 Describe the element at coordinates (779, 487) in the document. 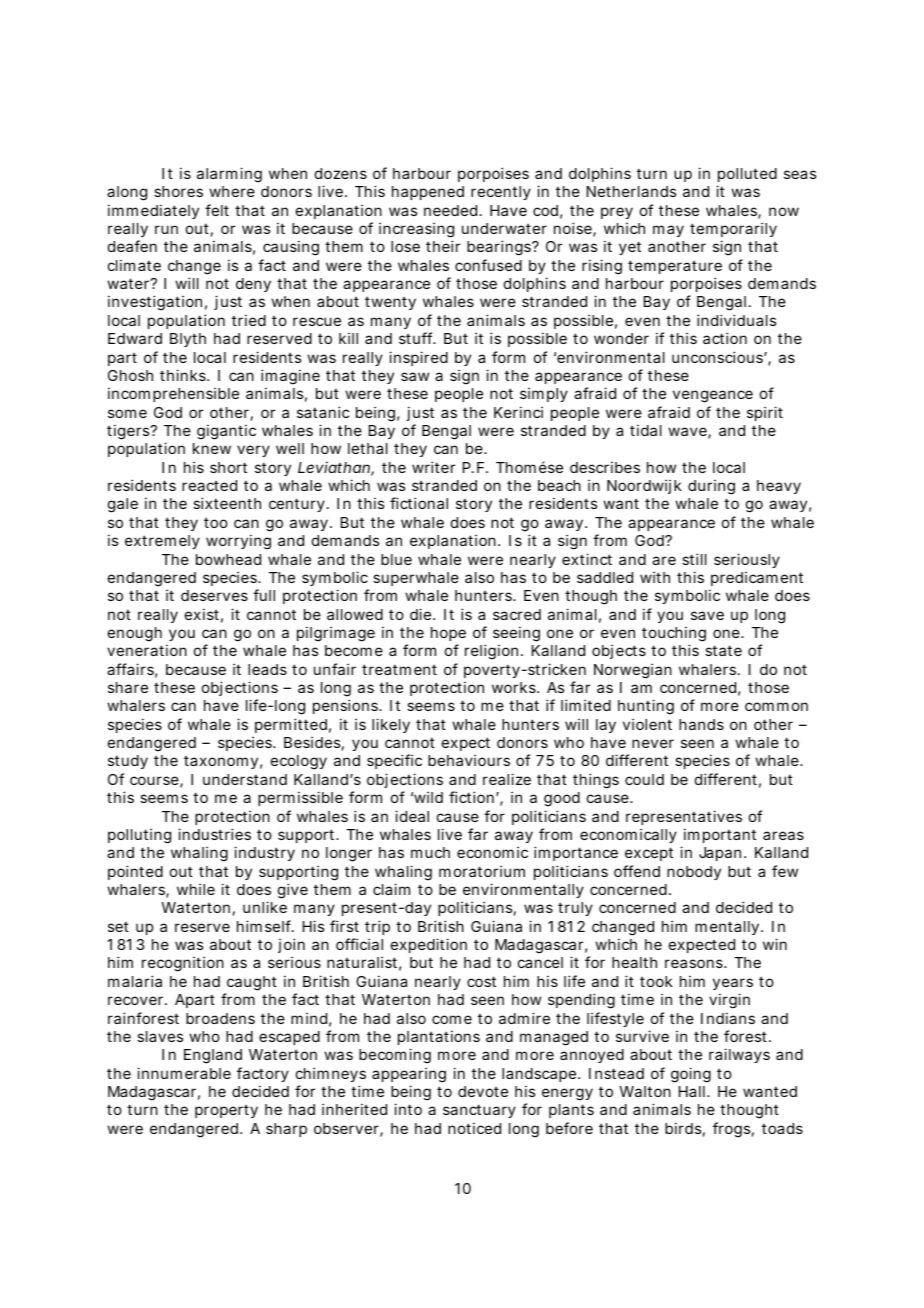

I see `heavy` at that location.
